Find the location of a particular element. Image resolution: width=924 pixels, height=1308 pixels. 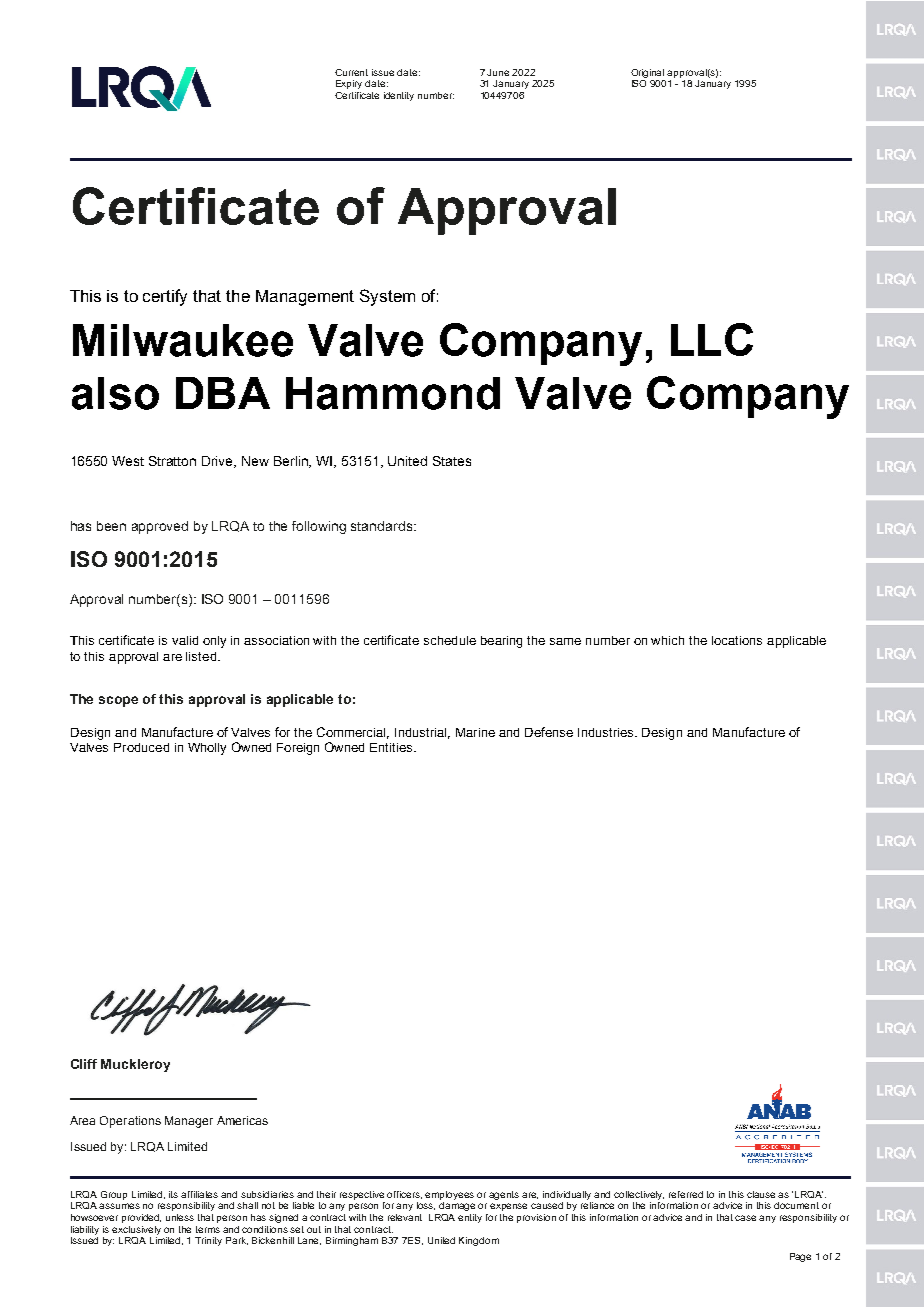

damage is located at coordinates (457, 1206).
